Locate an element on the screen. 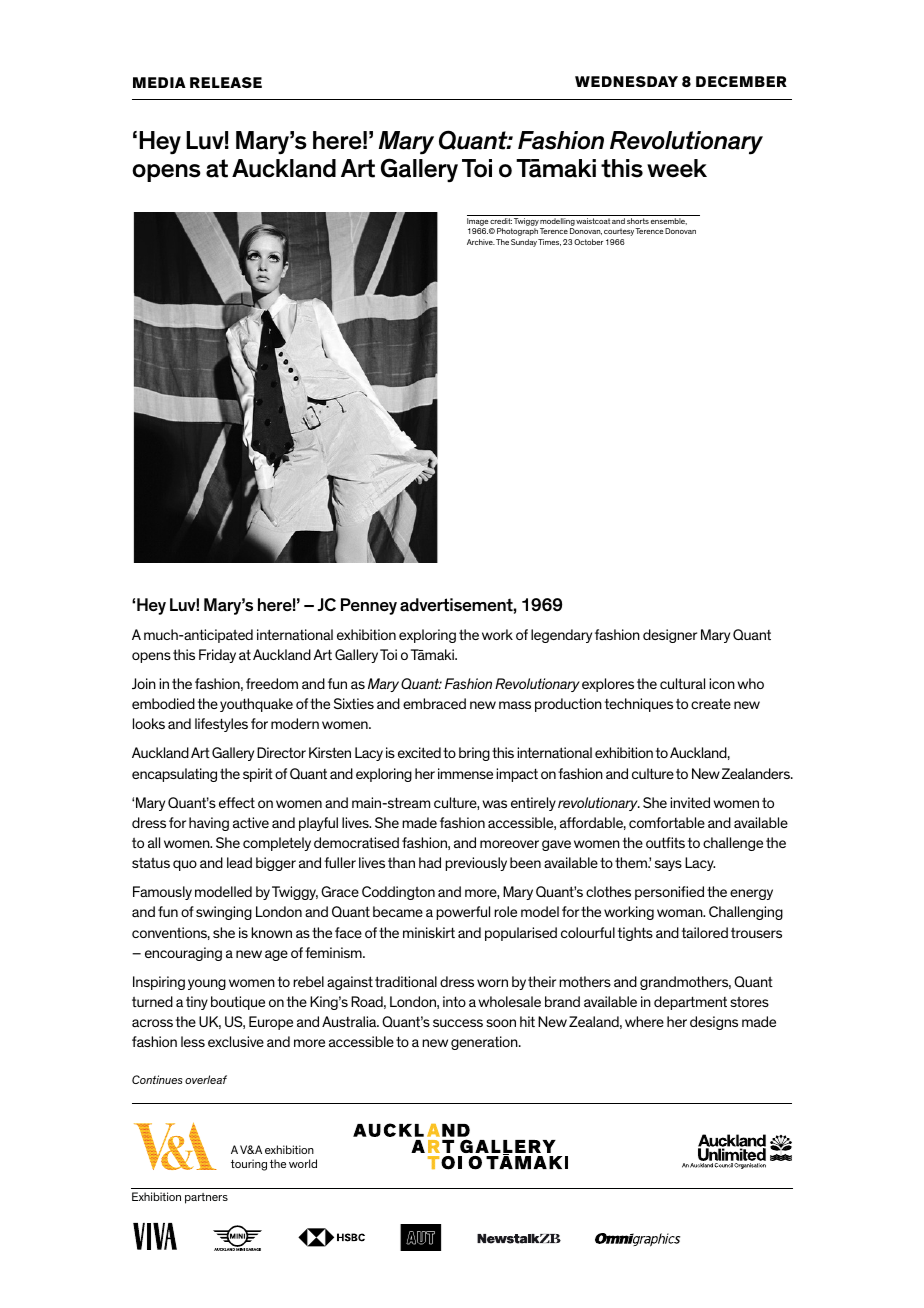 This screenshot has height=1308, width=924. swinging is located at coordinates (224, 913).
